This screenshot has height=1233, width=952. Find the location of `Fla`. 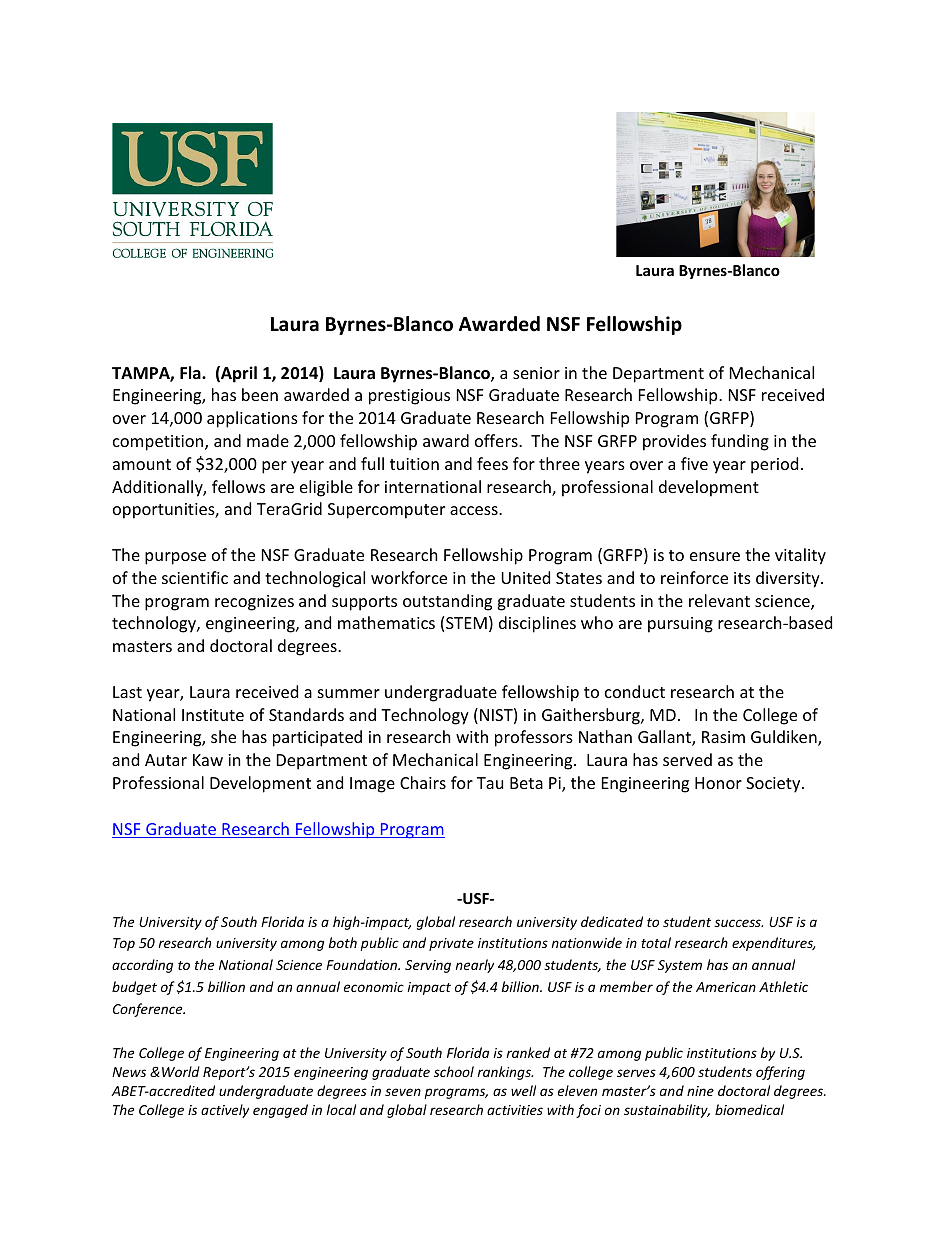

Fla is located at coordinates (191, 372).
